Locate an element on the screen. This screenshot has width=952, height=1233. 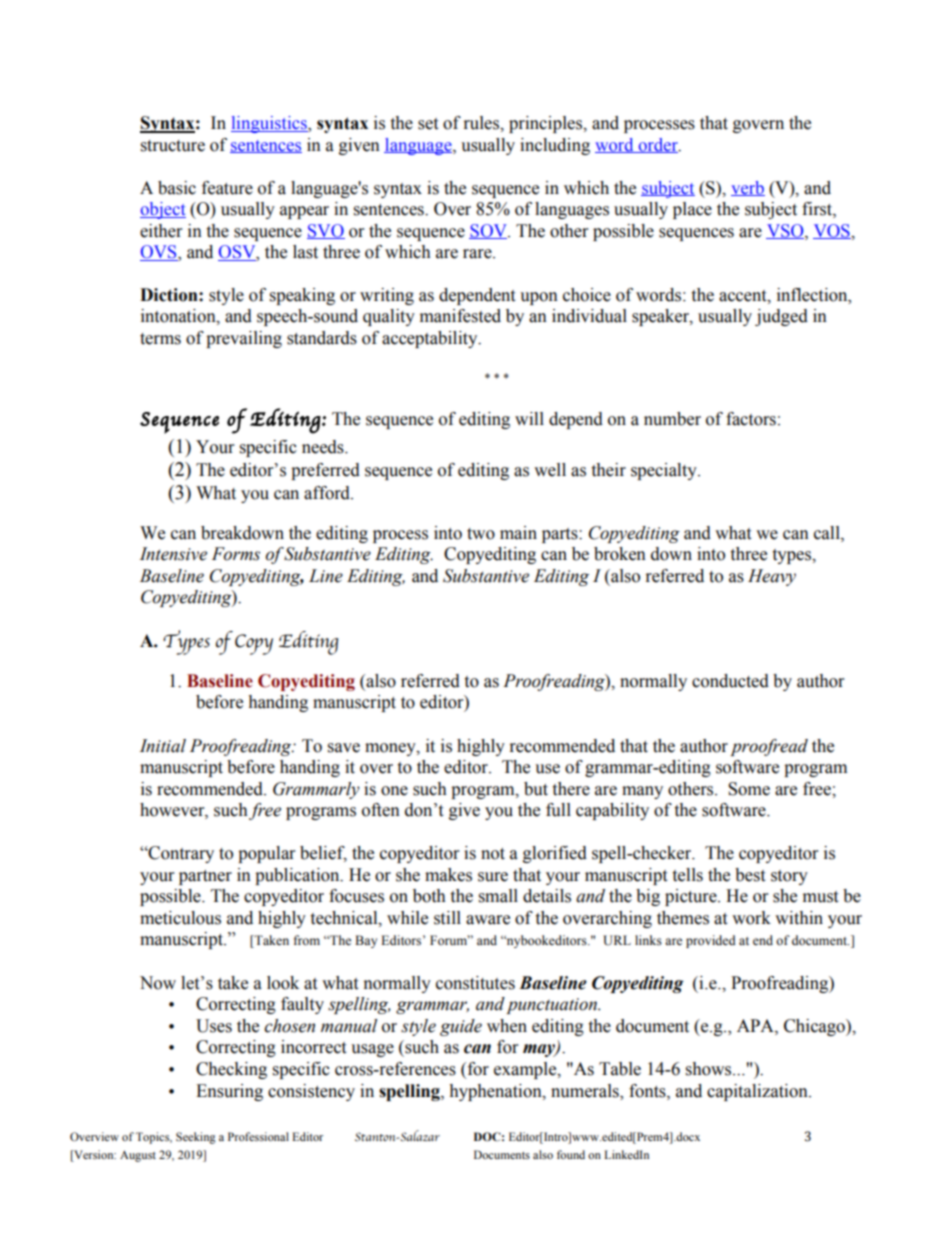
Seeking is located at coordinates (196, 1138).
